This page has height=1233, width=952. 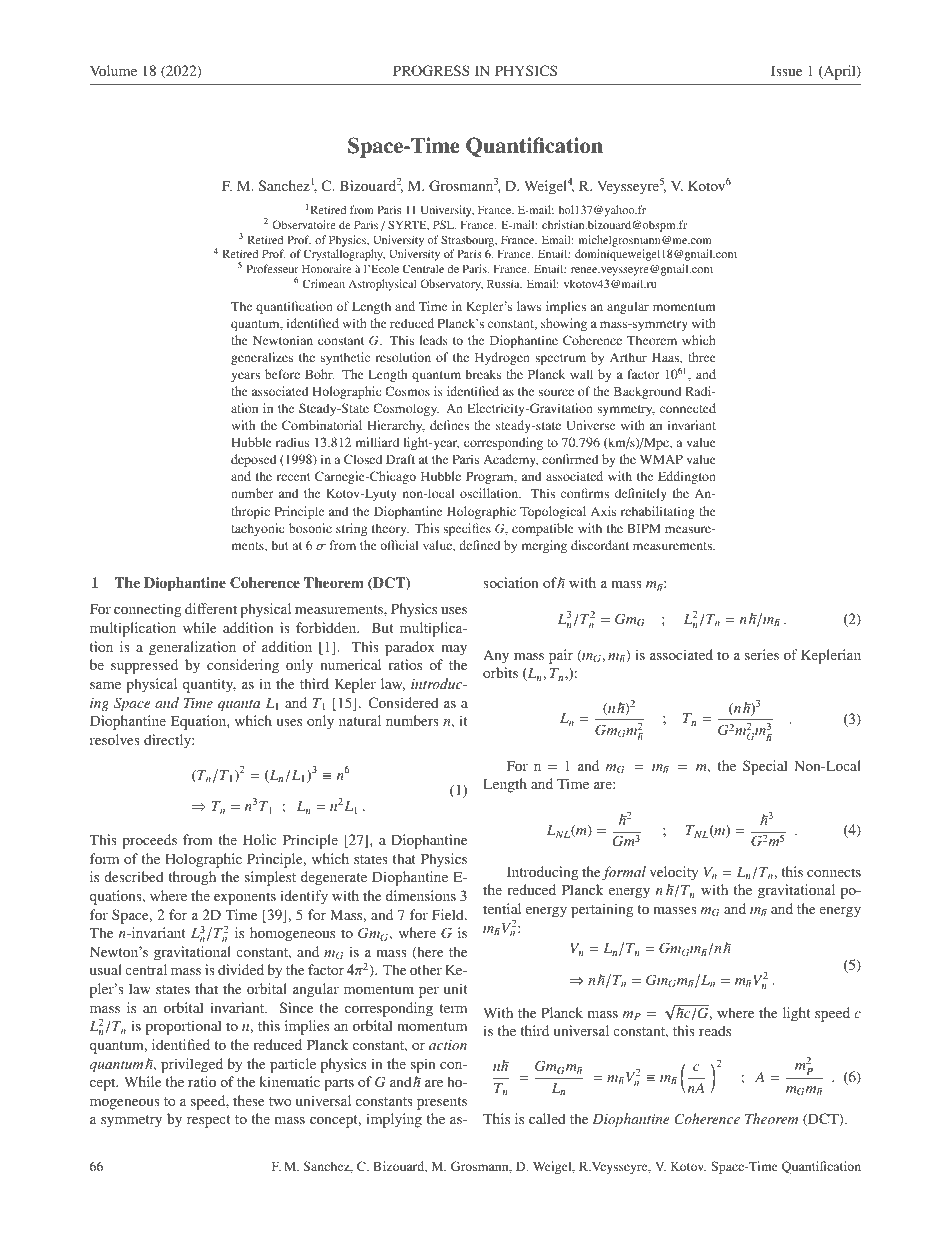 What do you see at coordinates (762, 654) in the page?
I see `series` at bounding box center [762, 654].
